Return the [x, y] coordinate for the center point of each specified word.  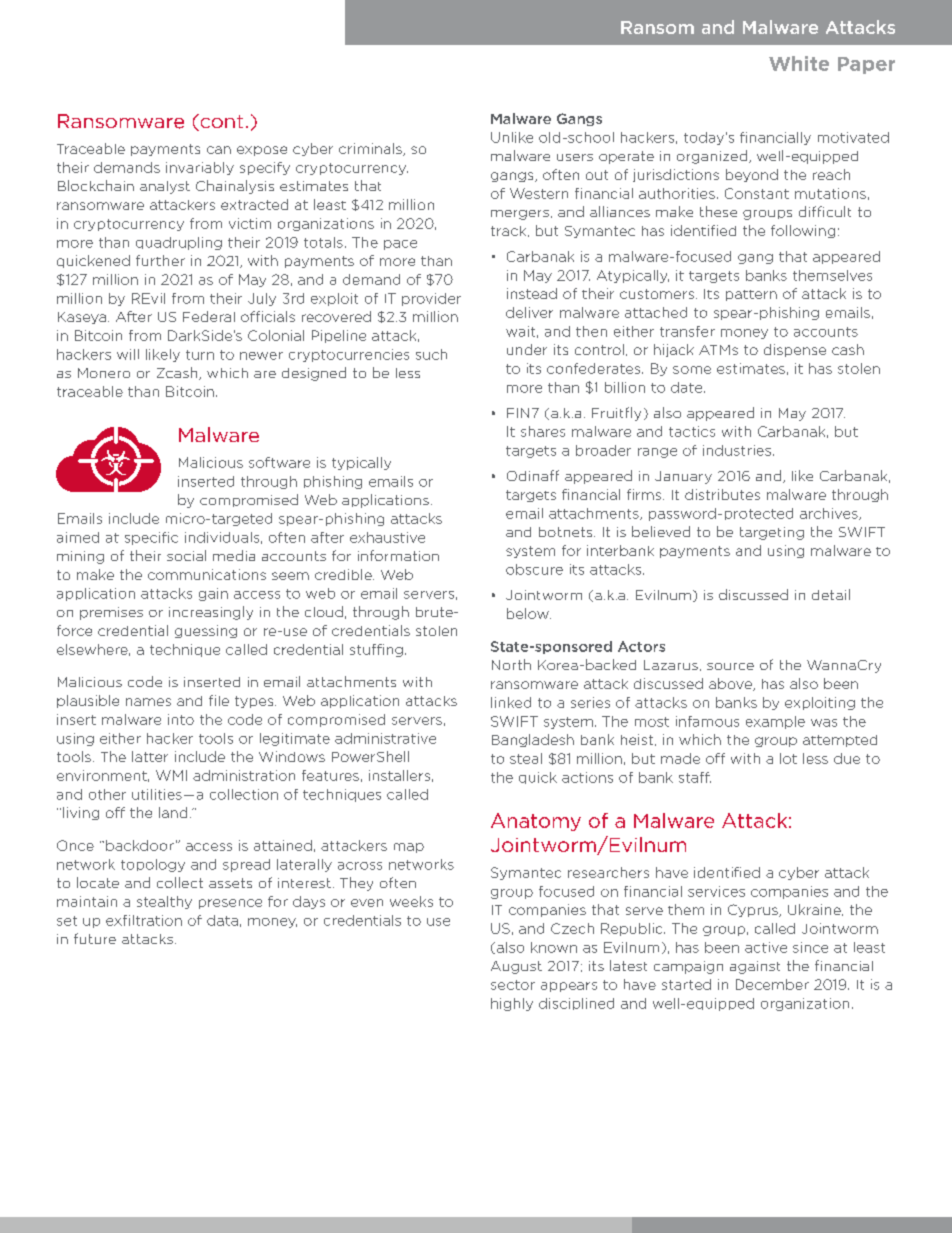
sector [513, 985]
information [398, 555]
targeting [772, 533]
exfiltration [144, 920]
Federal [209, 316]
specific [151, 538]
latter [150, 756]
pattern [751, 295]
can [219, 150]
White [799, 63]
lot [788, 758]
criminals [371, 149]
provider [431, 299]
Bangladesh [533, 740]
